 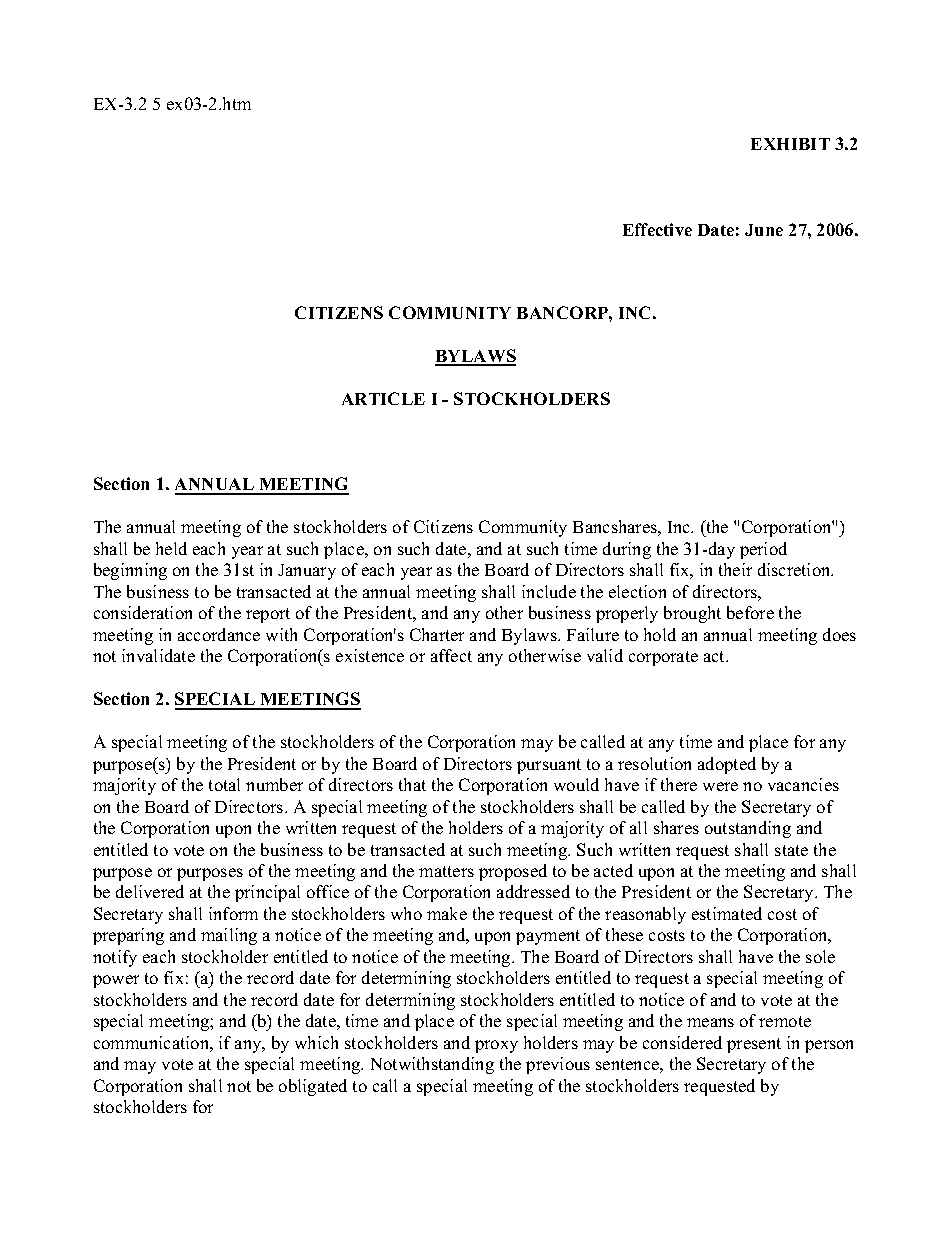 I want to click on accordance, so click(x=219, y=634).
